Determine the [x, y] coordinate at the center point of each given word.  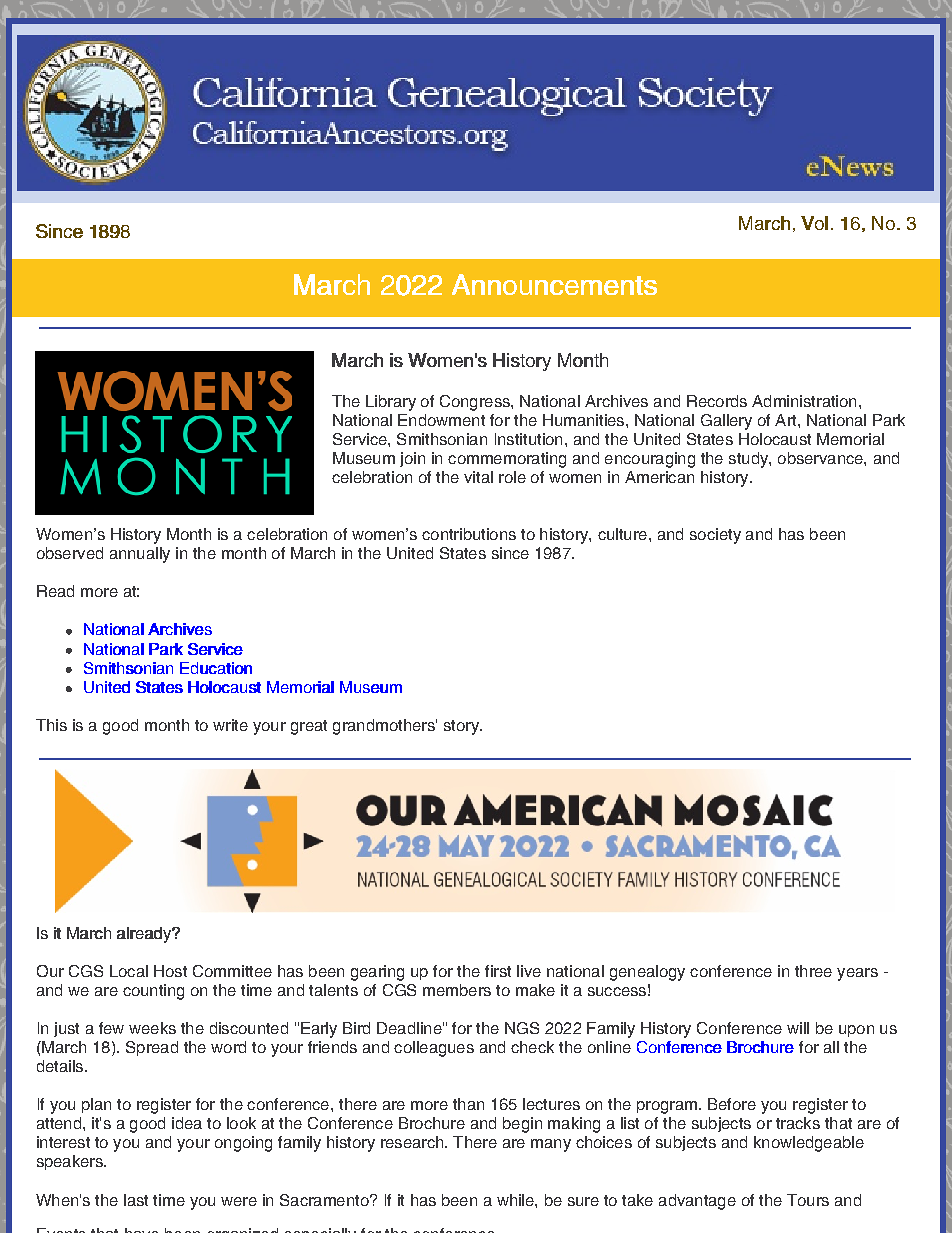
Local [129, 971]
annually [140, 555]
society [715, 536]
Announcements [554, 284]
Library [391, 403]
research [413, 1142]
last [136, 1200]
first [498, 971]
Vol [814, 223]
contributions [469, 534]
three [813, 971]
